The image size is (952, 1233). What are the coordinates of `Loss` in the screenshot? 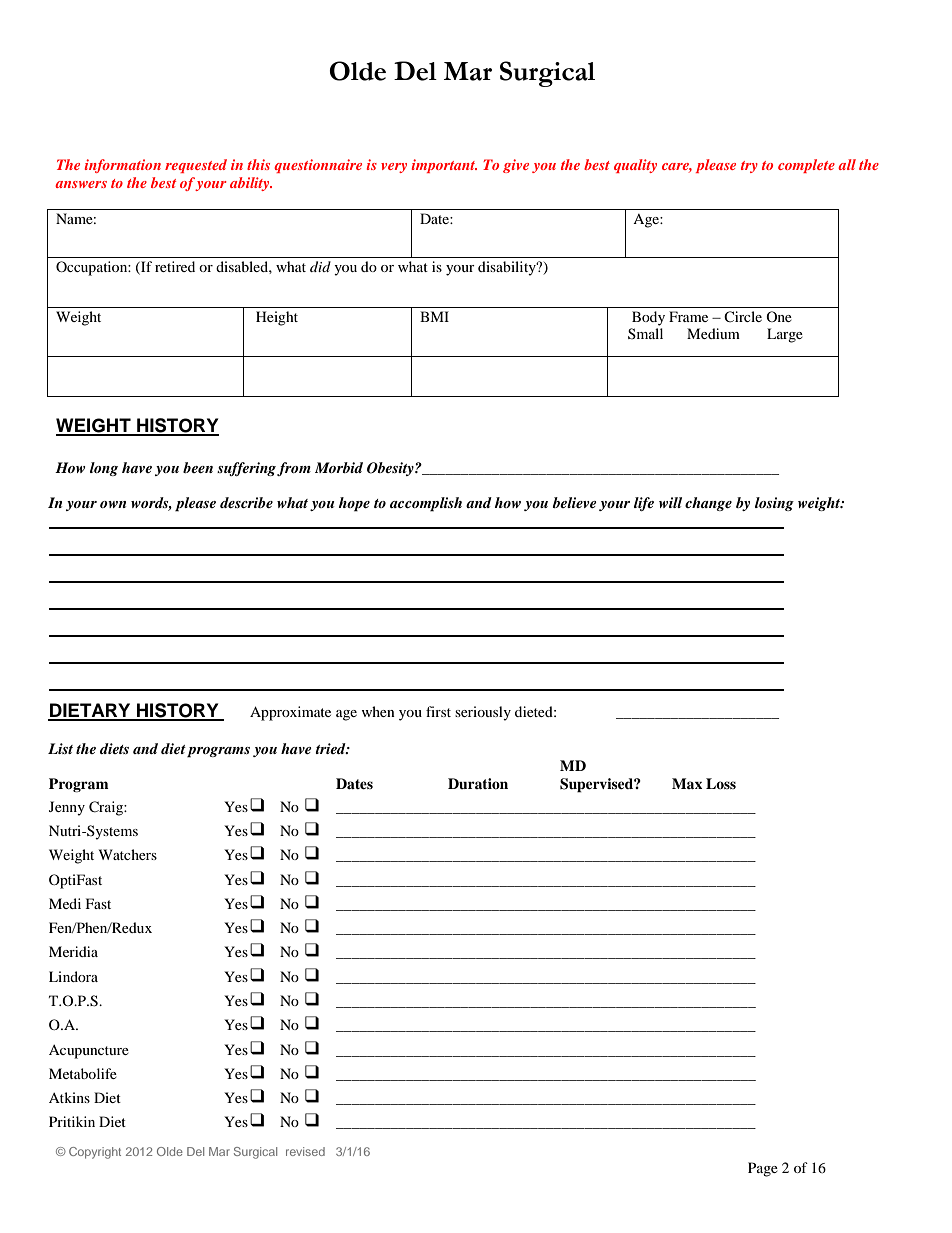 It's located at (721, 783).
